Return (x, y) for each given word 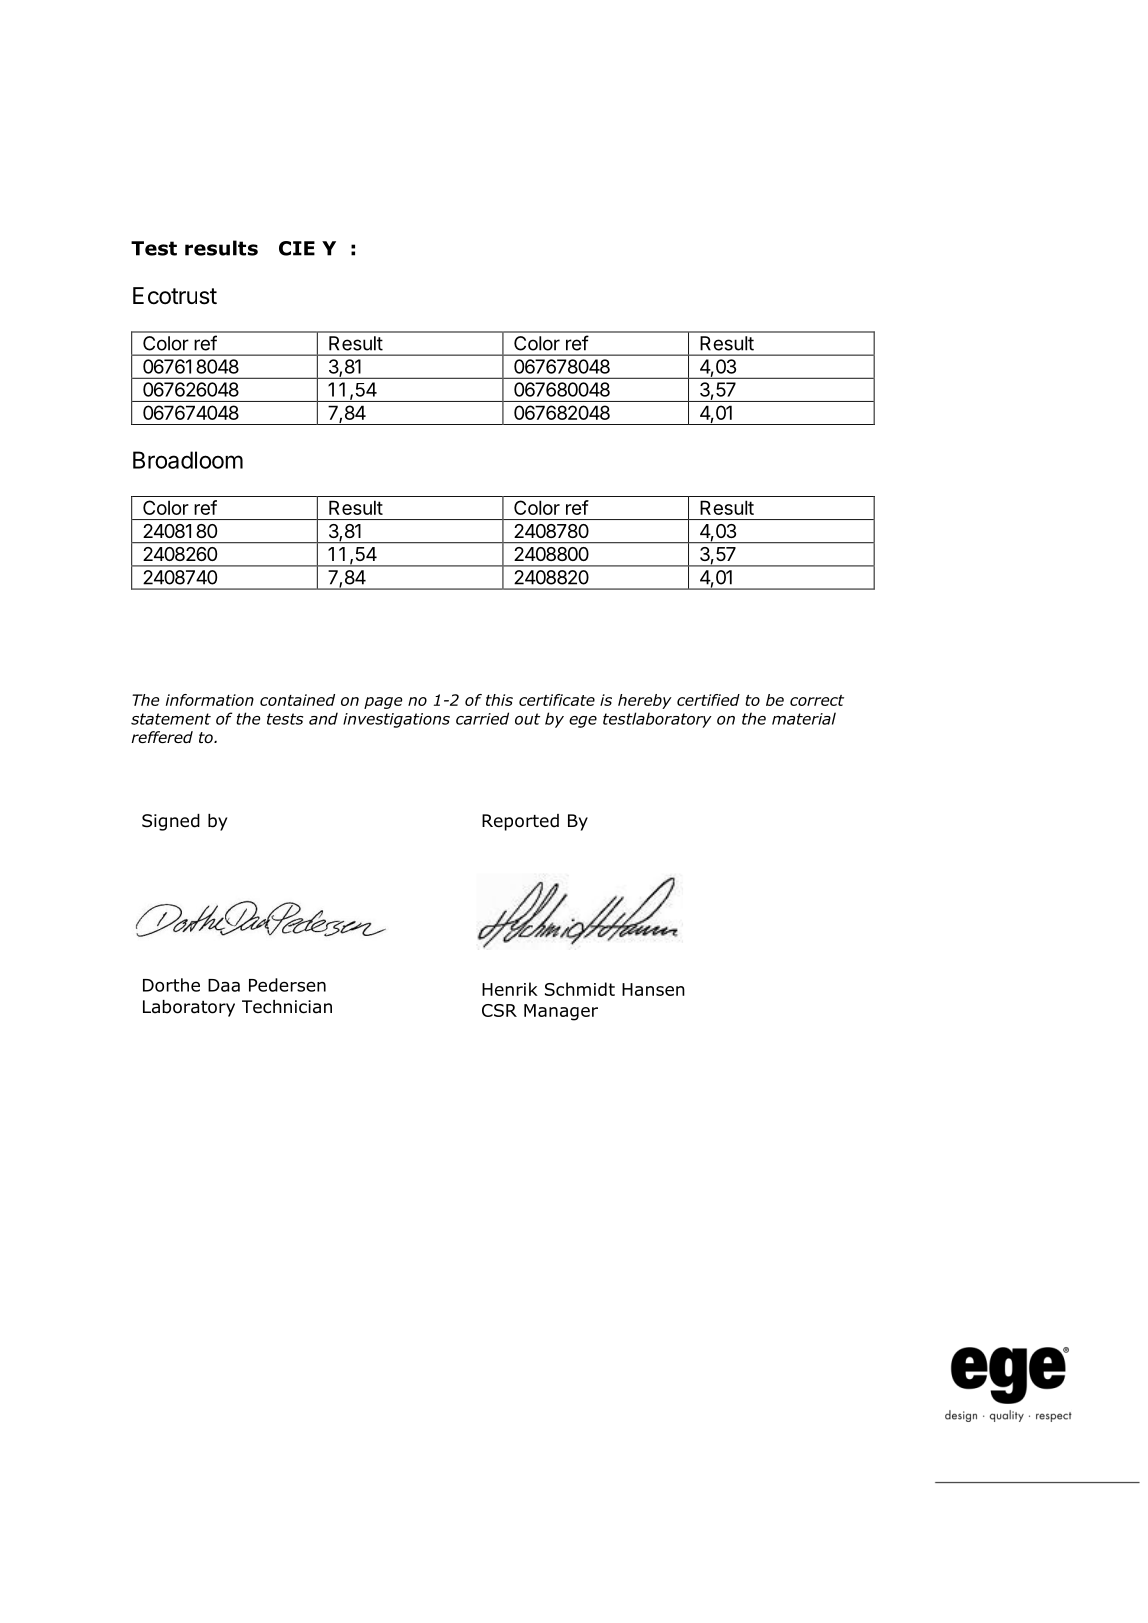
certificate (557, 700)
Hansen (653, 989)
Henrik (510, 989)
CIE (297, 248)
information (210, 700)
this (499, 700)
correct (817, 700)
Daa (224, 985)
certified (708, 700)
